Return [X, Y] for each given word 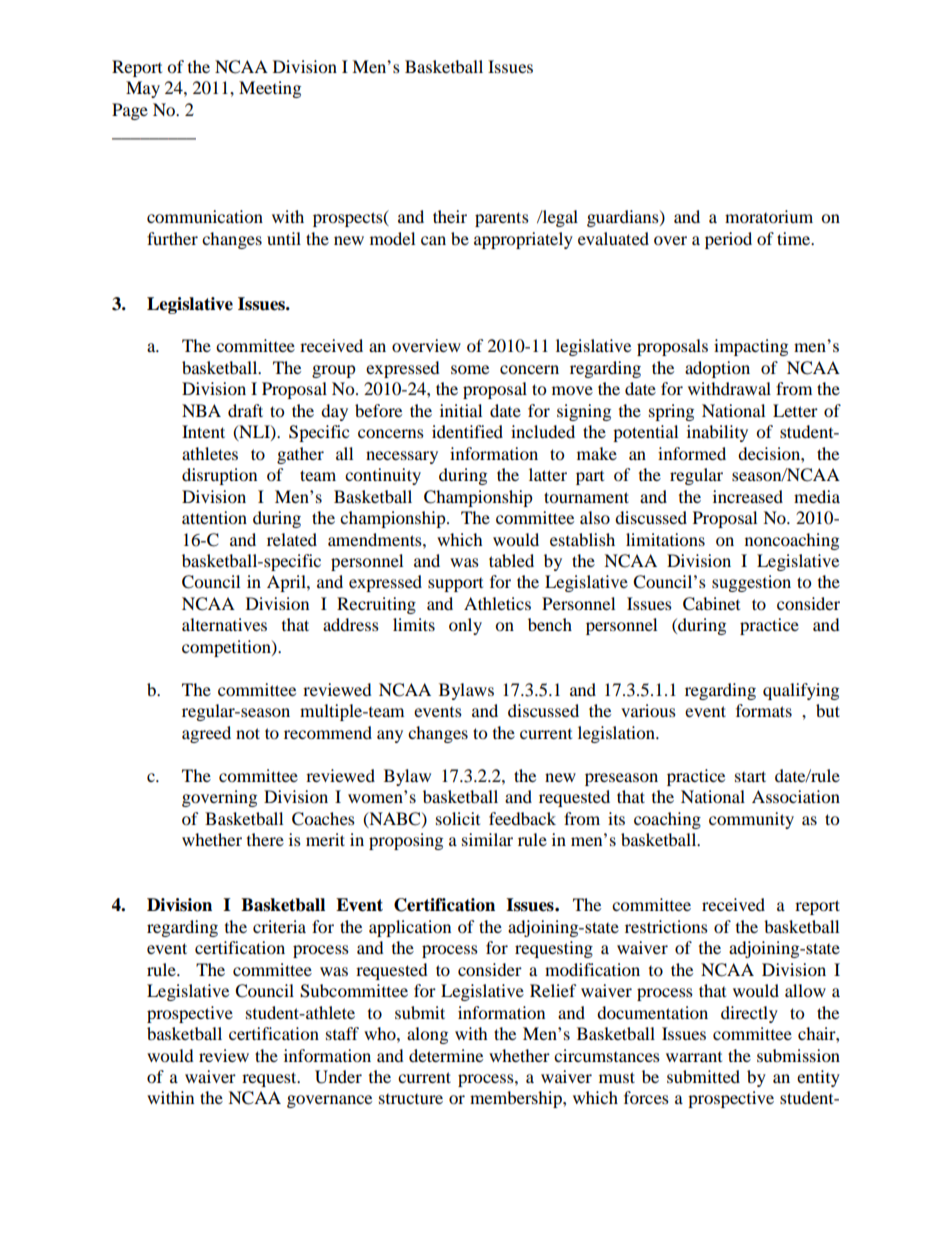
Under [338, 1077]
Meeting [270, 89]
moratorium [769, 216]
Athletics [497, 603]
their [450, 216]
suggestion [751, 583]
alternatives [224, 624]
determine [446, 1055]
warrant [694, 1057]
